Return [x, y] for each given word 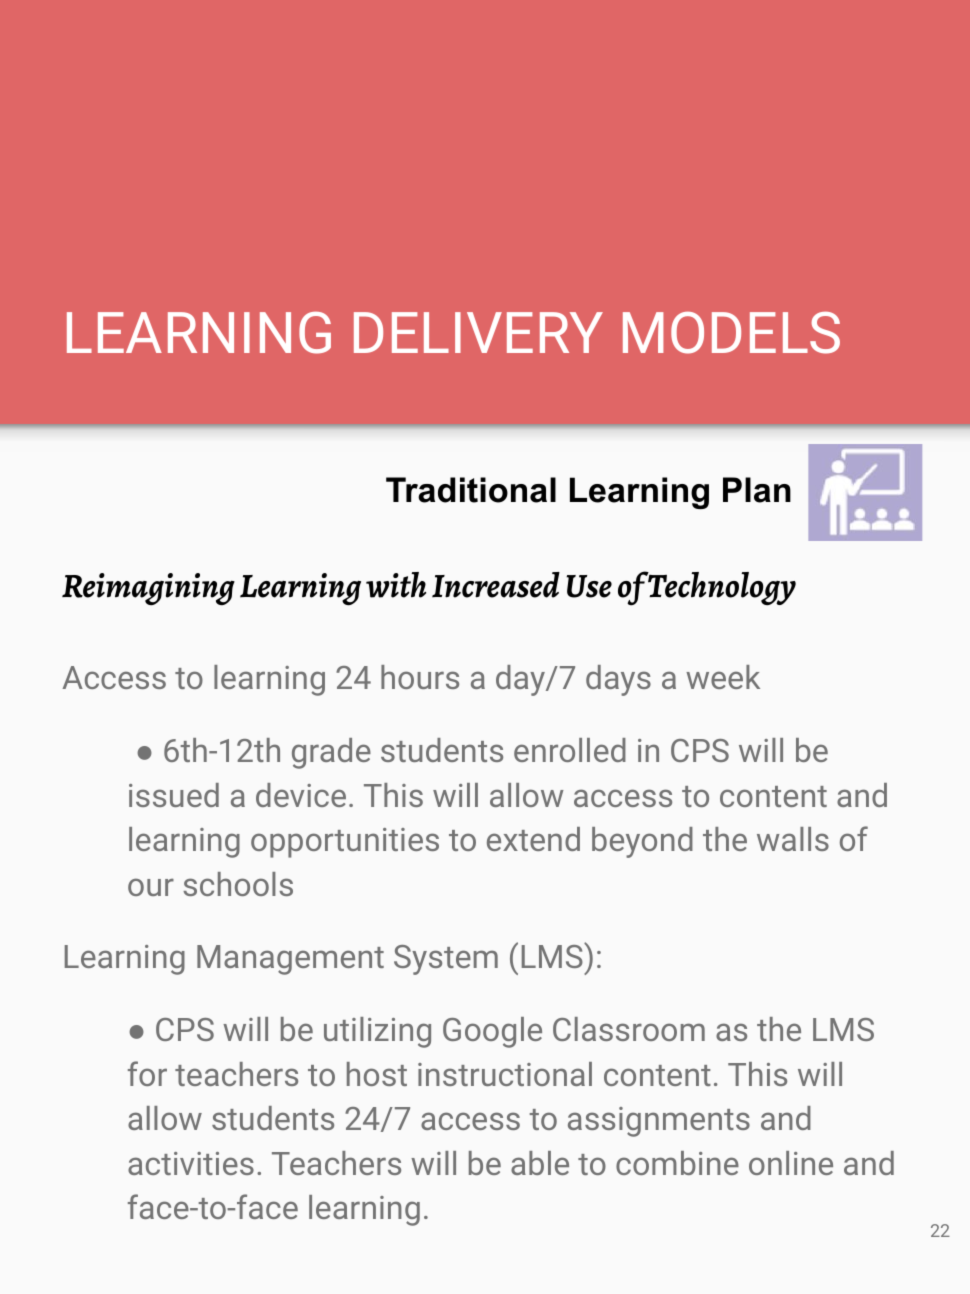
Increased [496, 585]
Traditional [471, 490]
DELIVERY [478, 332]
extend [533, 839]
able [540, 1163]
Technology [721, 588]
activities [191, 1163]
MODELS [731, 333]
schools [238, 884]
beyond [642, 842]
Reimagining [148, 589]
